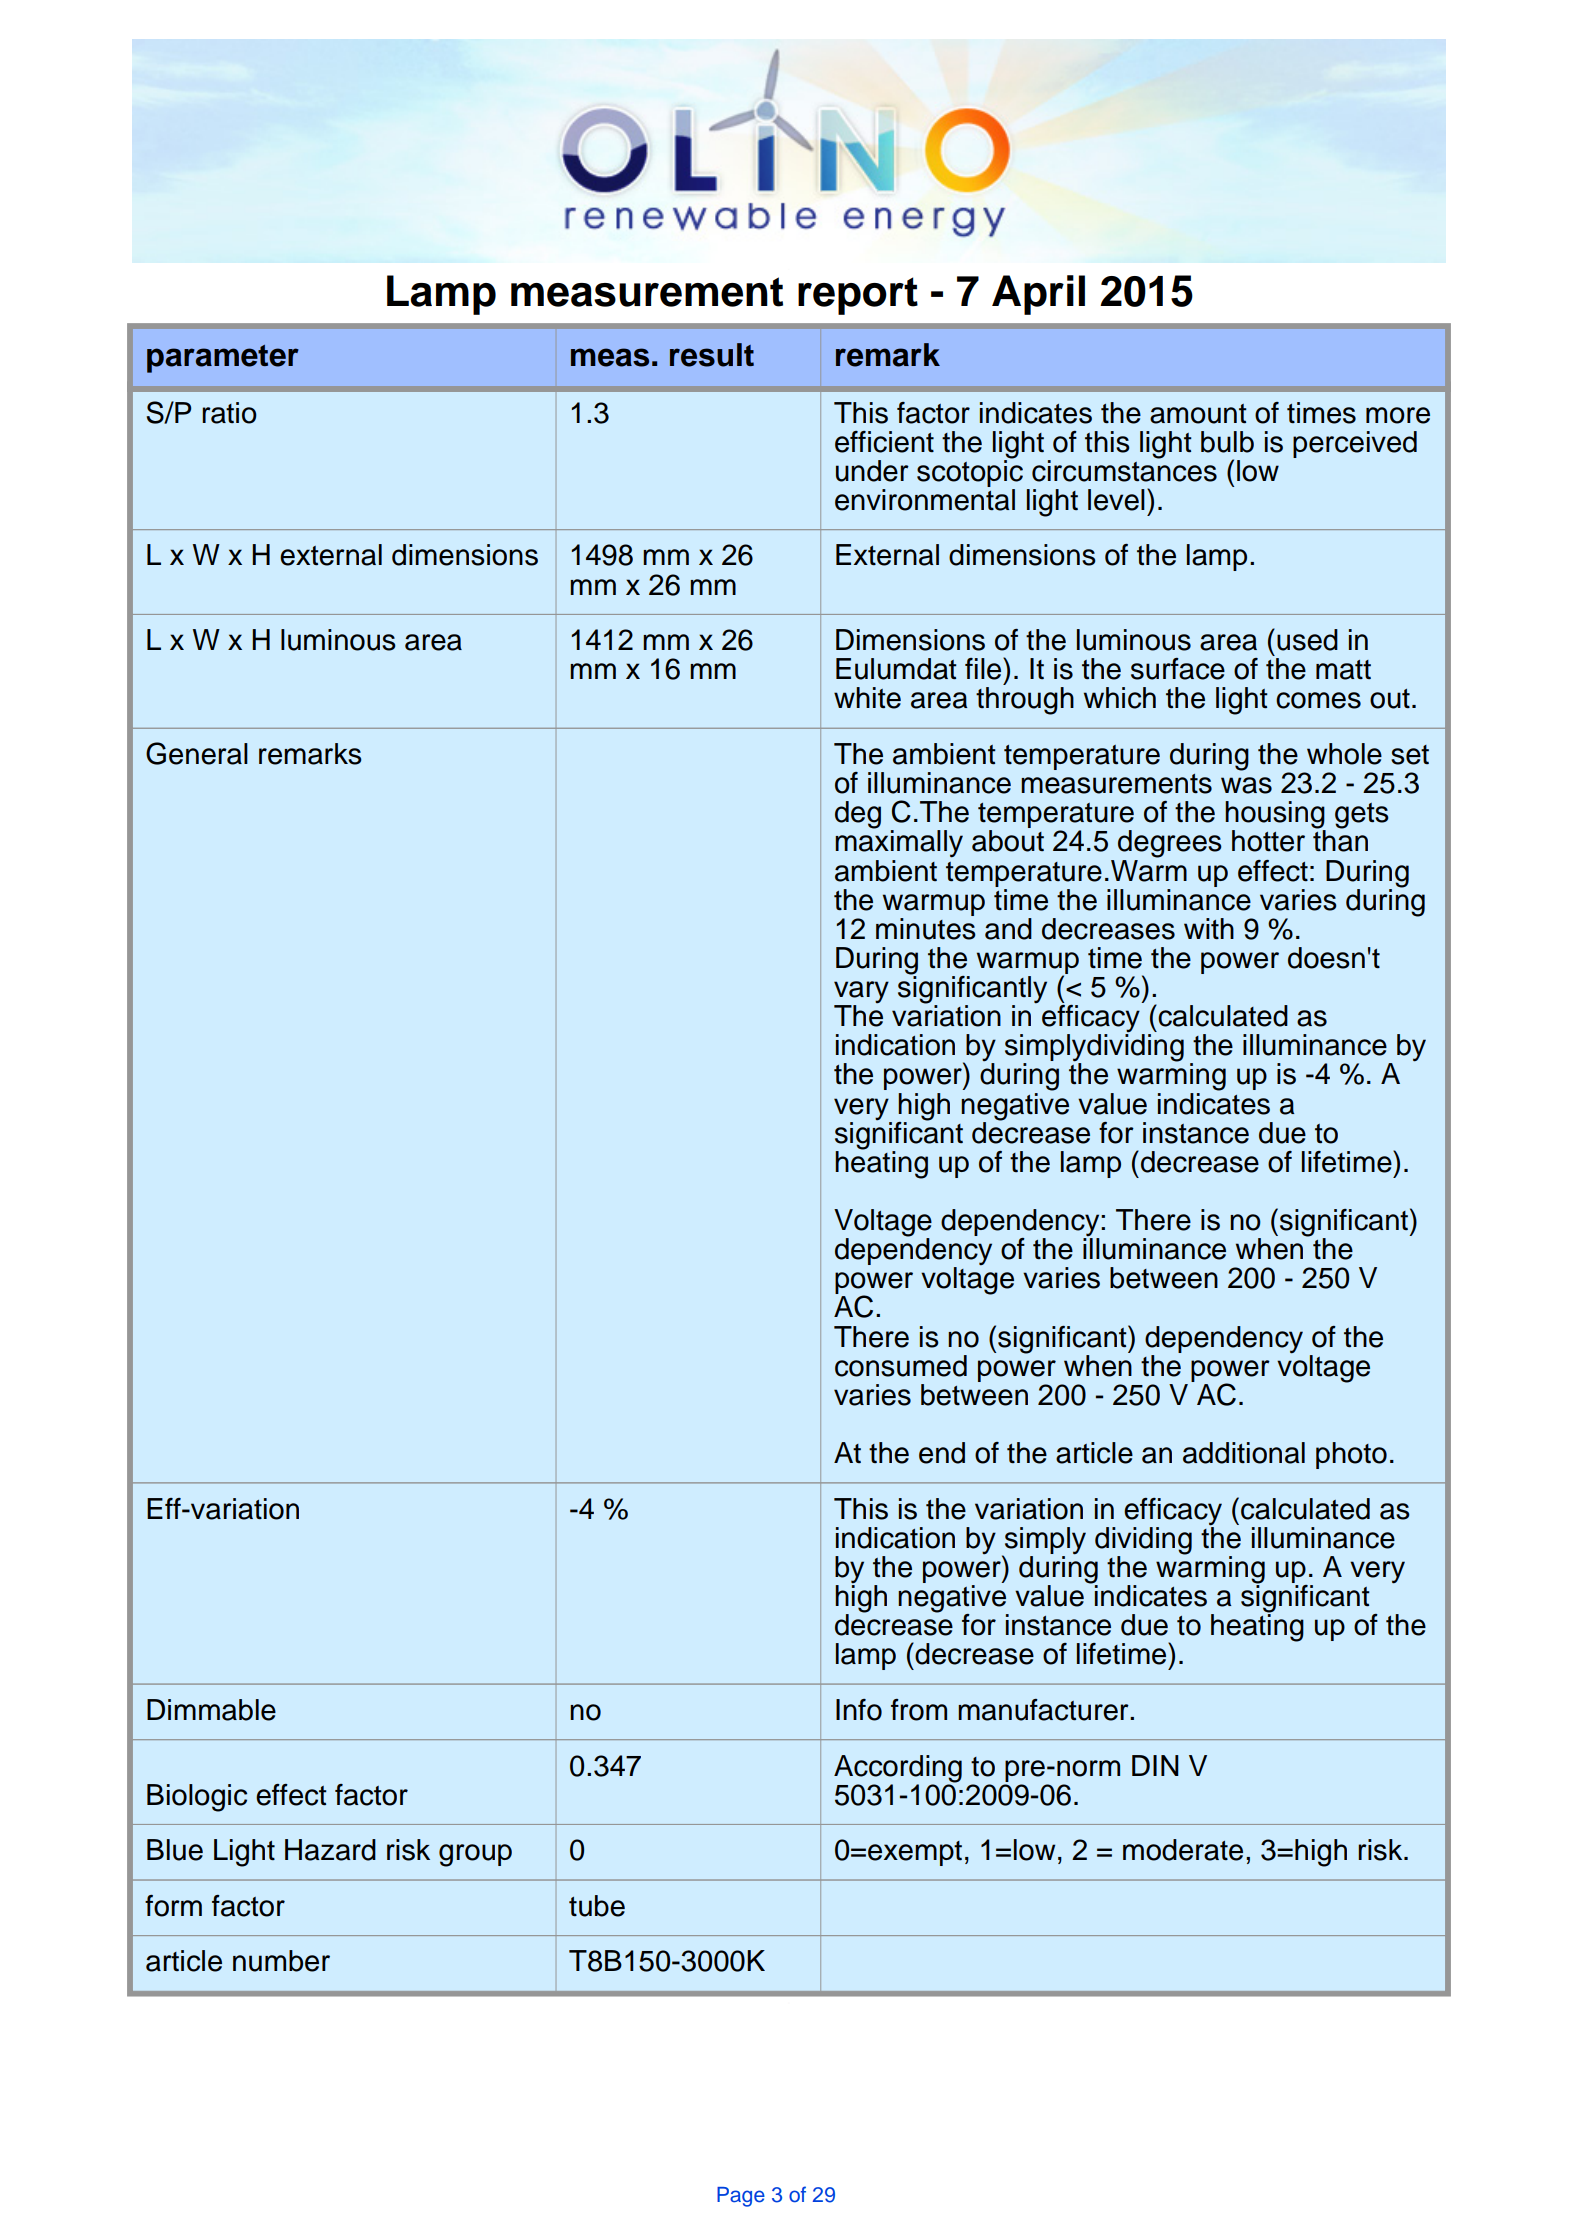 This screenshot has width=1578, height=2231. I want to click on vary, so click(861, 993).
